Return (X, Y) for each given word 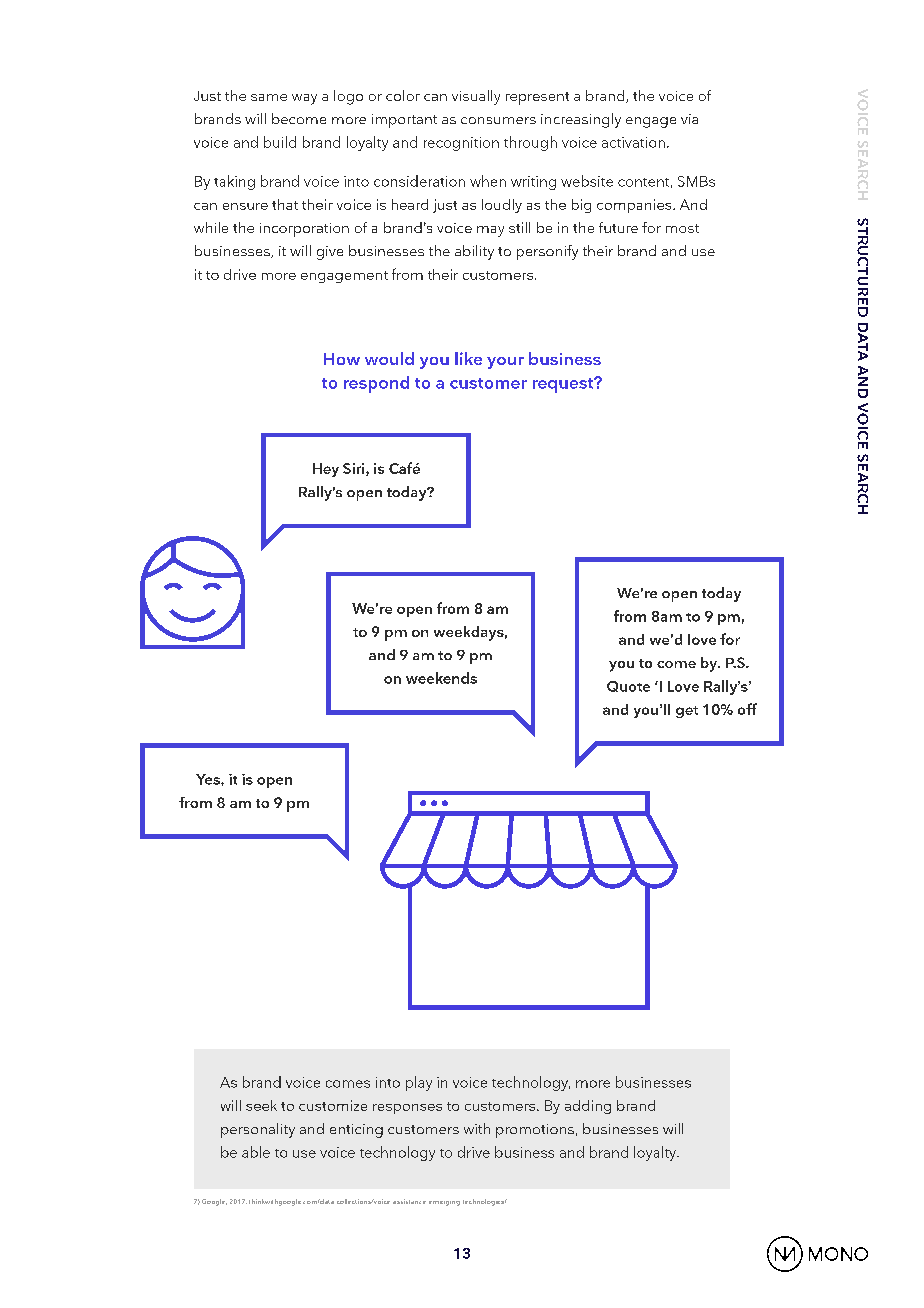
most (682, 228)
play (419, 1083)
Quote (628, 686)
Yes (209, 779)
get (687, 712)
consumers (498, 120)
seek (261, 1105)
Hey (326, 470)
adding (588, 1107)
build (280, 142)
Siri (355, 469)
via (689, 119)
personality (258, 1130)
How (342, 359)
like (468, 358)
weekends (441, 678)
